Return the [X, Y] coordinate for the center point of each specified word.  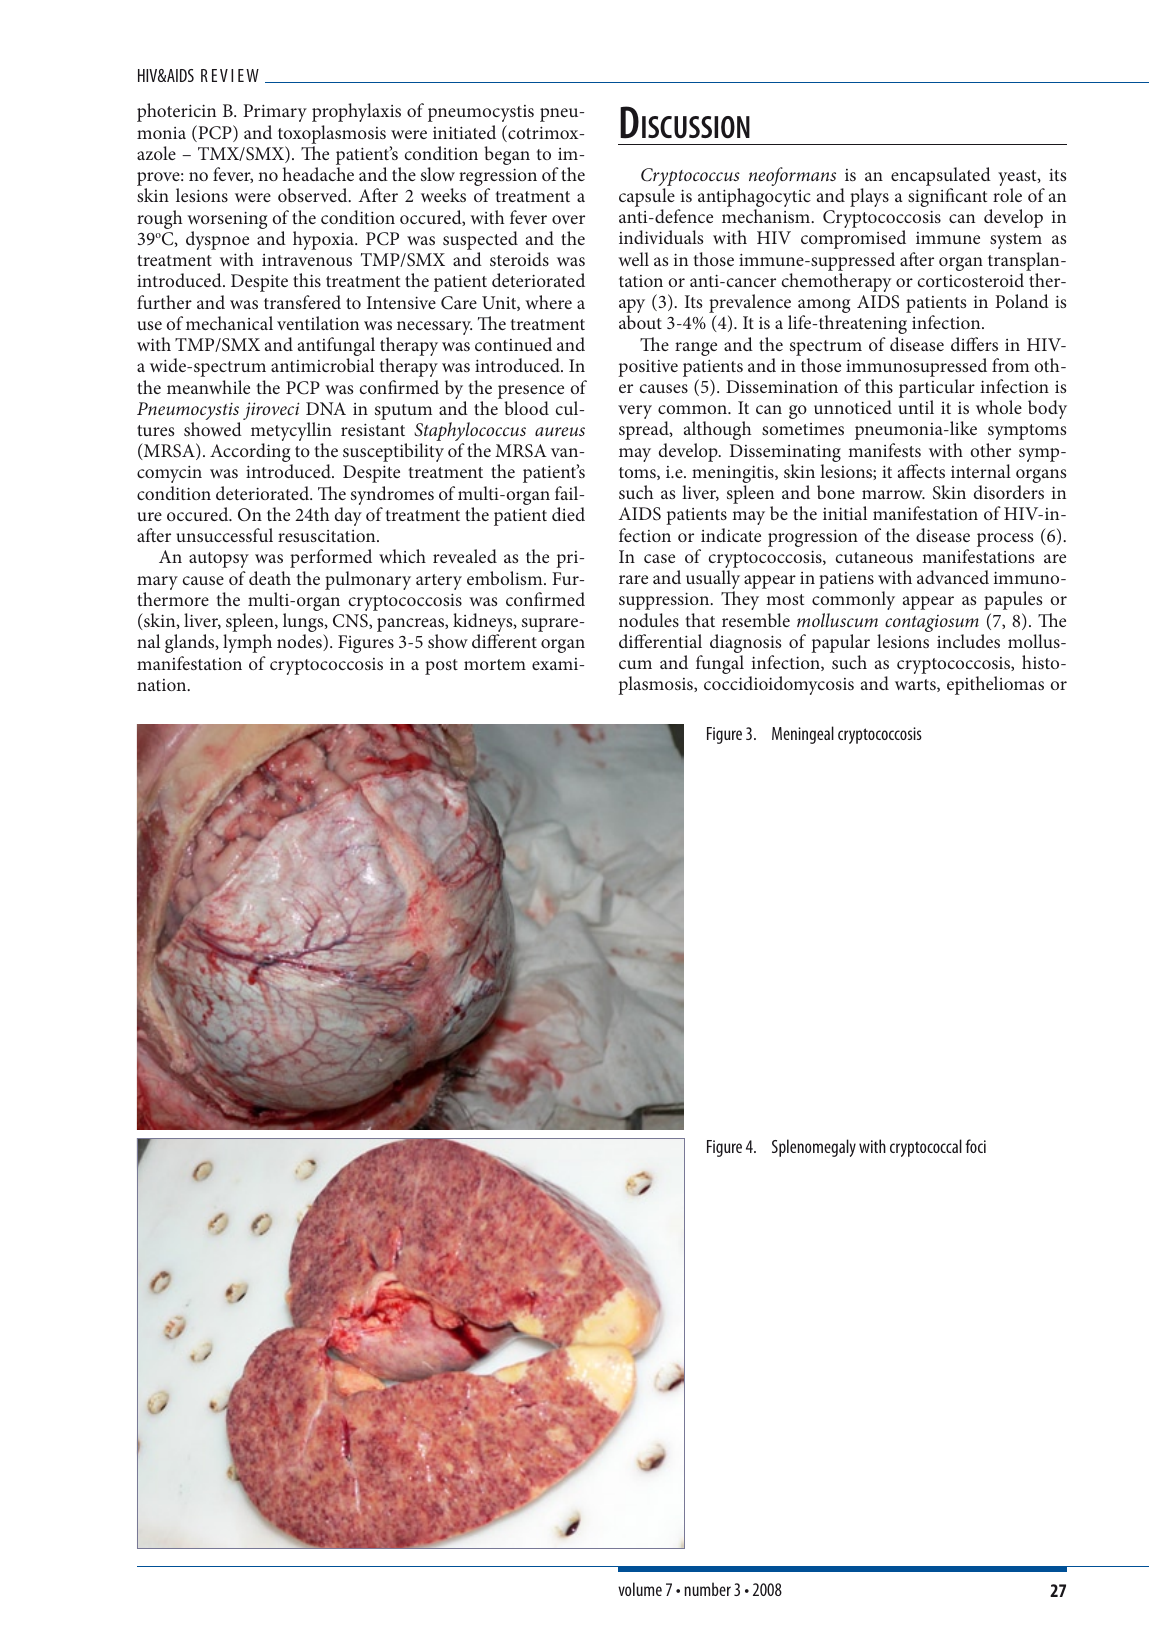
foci [975, 1146]
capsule [647, 197]
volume [640, 1589]
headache [318, 174]
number [707, 1589]
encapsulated [941, 176]
